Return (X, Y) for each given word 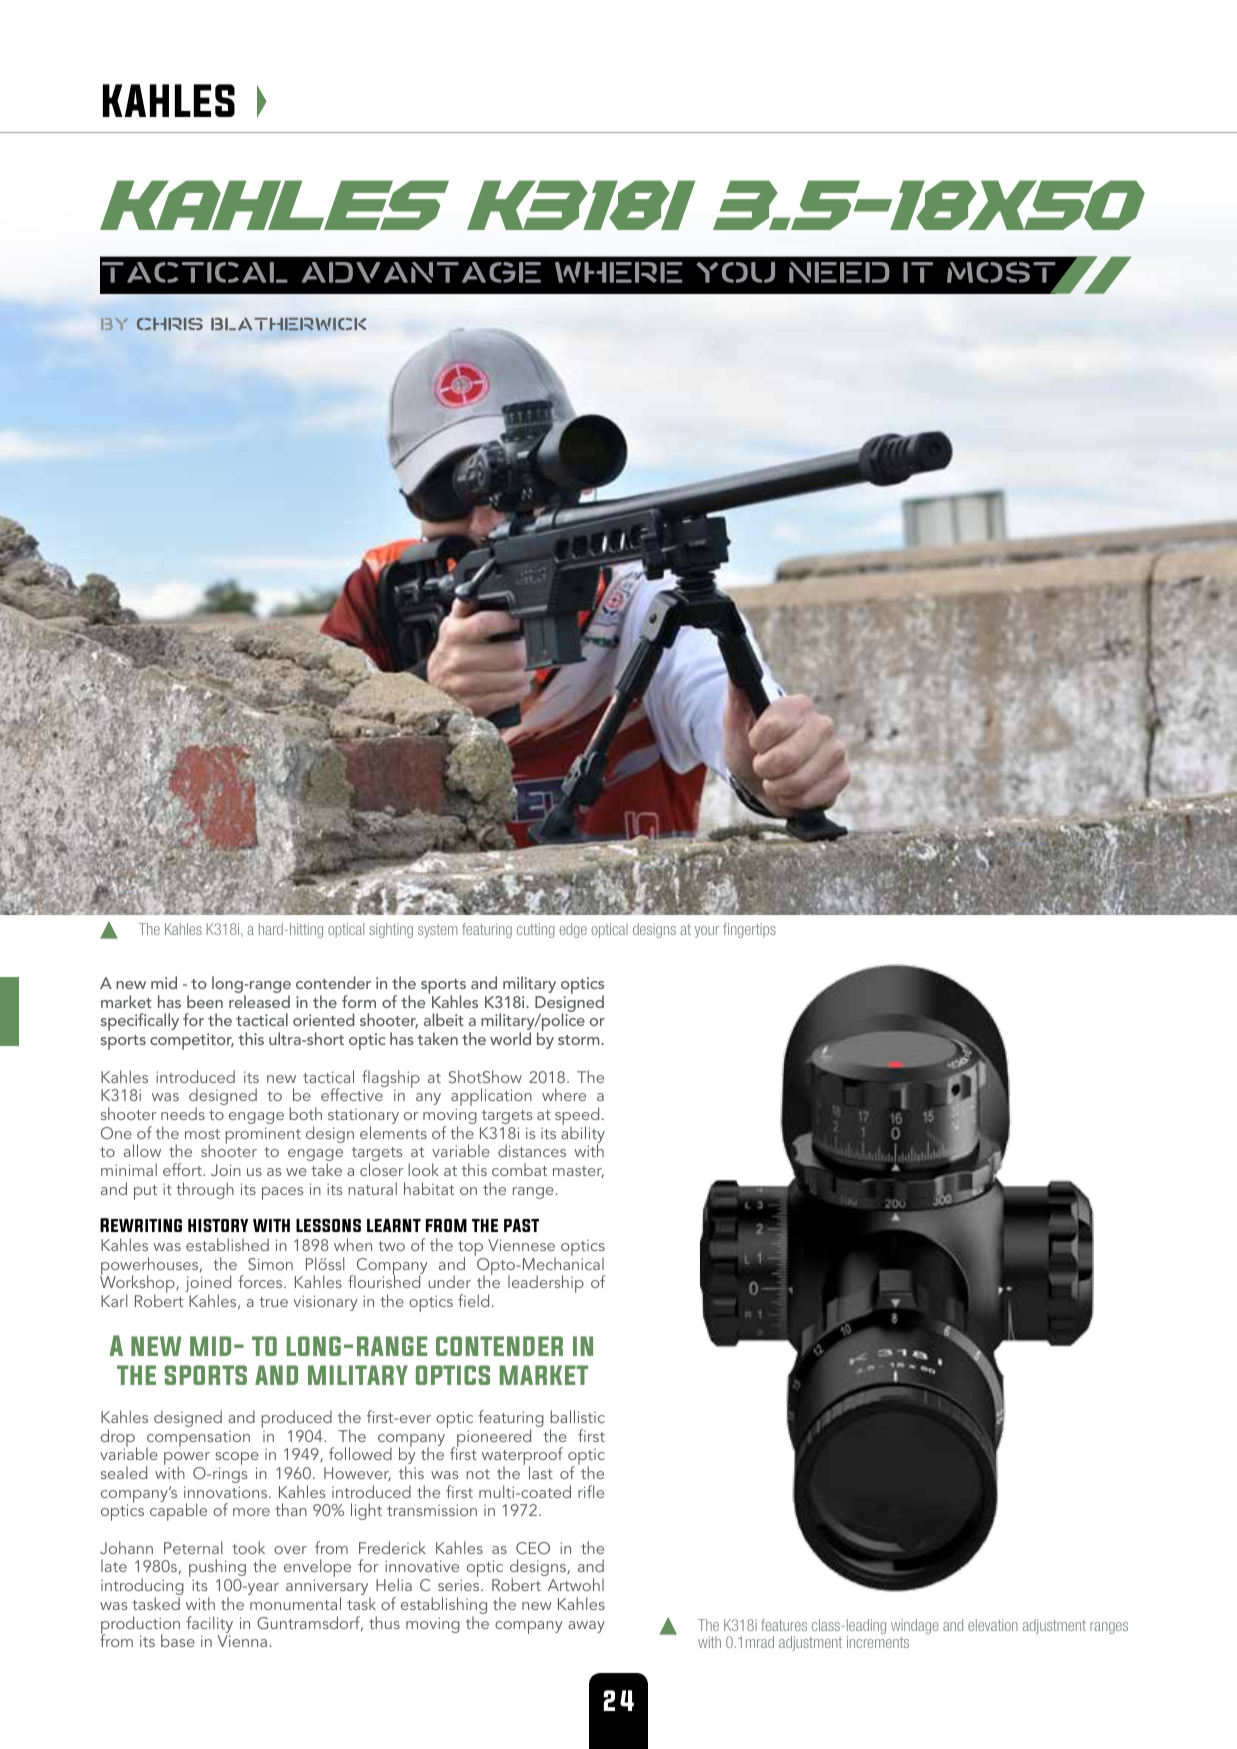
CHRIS (170, 324)
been (205, 1001)
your (707, 932)
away (586, 1627)
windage (915, 1626)
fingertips (749, 930)
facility (209, 1624)
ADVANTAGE (421, 272)
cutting (536, 930)
